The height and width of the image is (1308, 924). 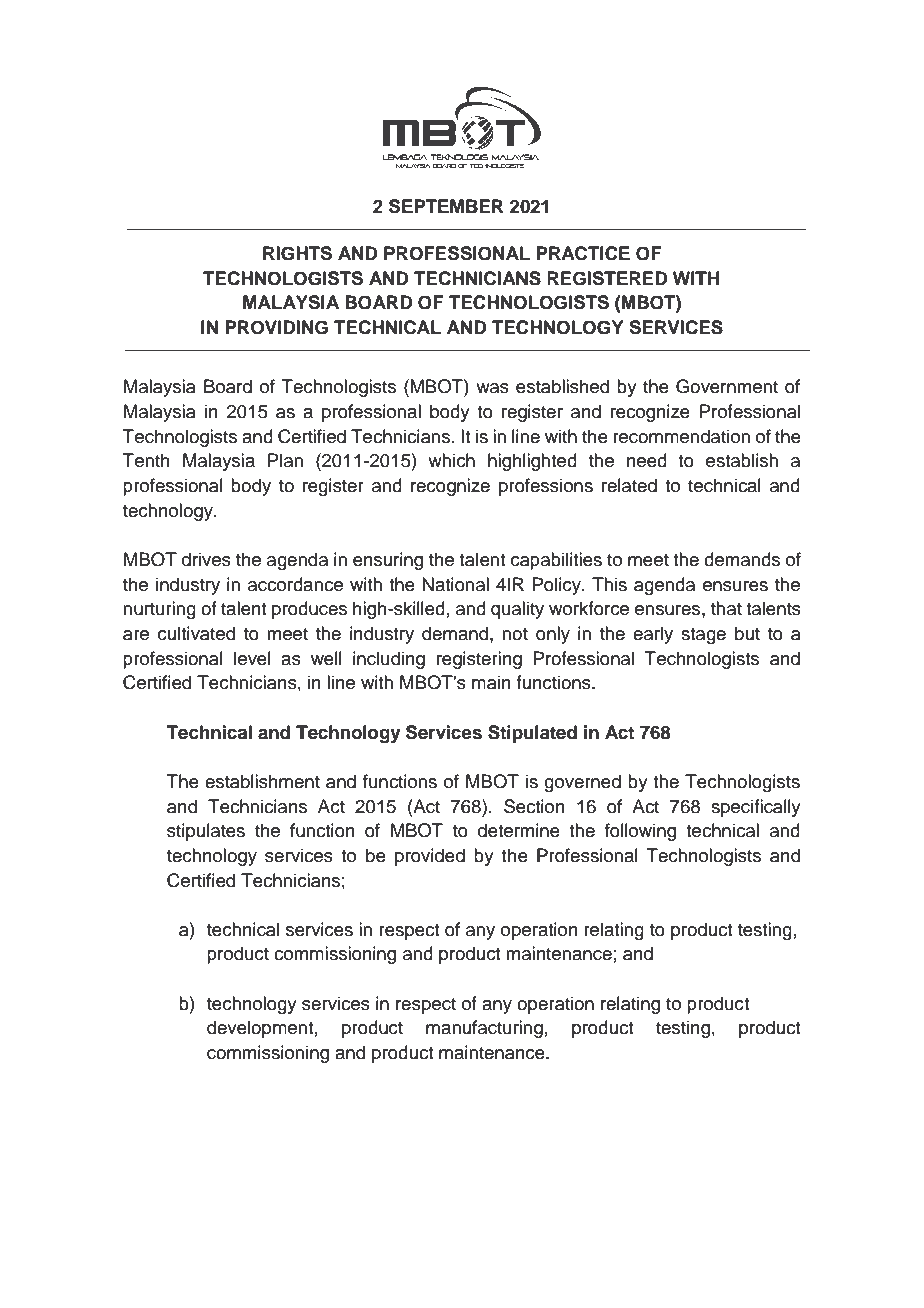 I want to click on stage, so click(x=703, y=636).
